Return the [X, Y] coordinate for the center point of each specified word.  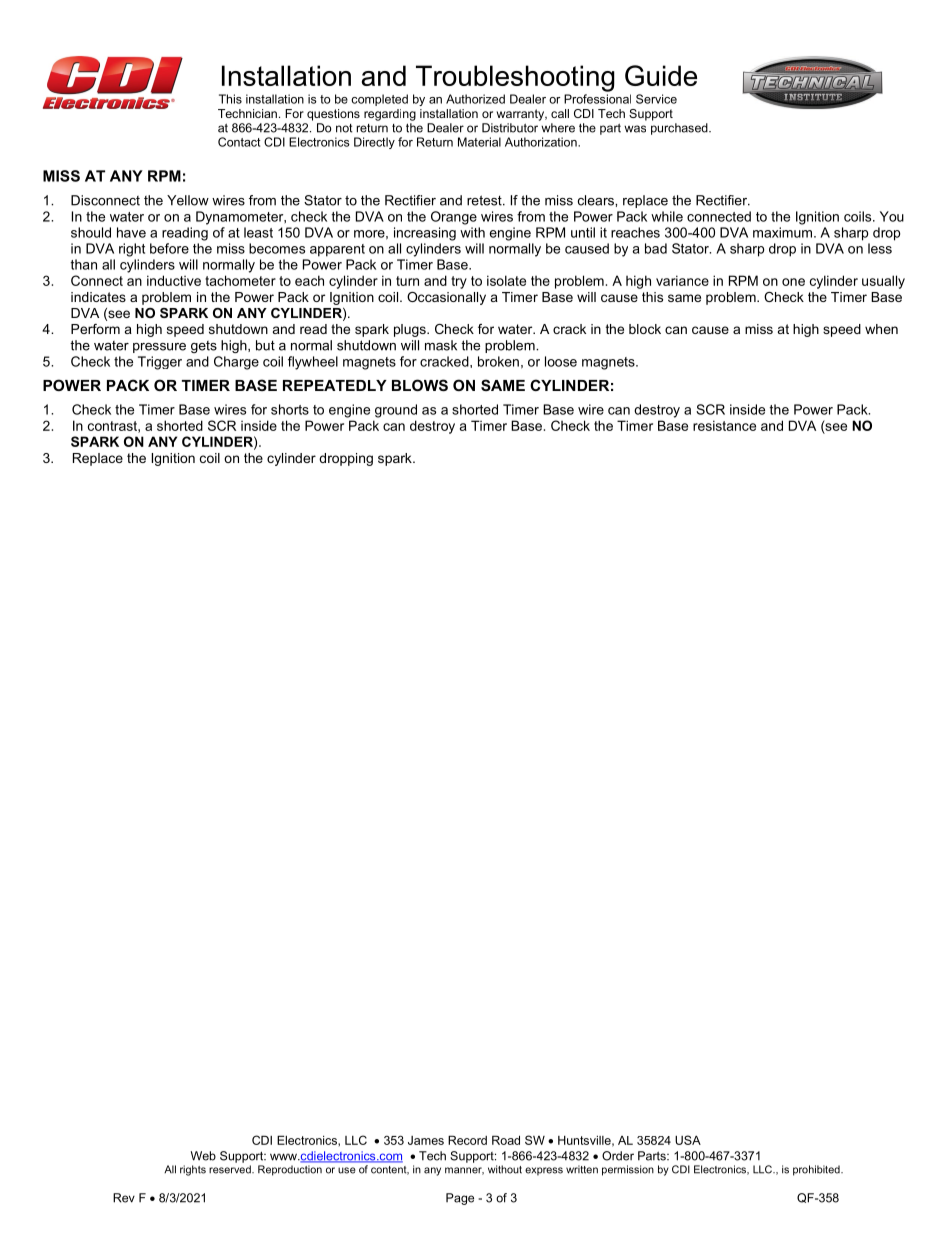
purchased [680, 129]
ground [396, 411]
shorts [290, 409]
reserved [231, 1169]
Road [506, 1140]
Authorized [475, 99]
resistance [724, 425]
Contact [239, 142]
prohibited [817, 1170]
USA [688, 1140]
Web [203, 1156]
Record [467, 1140]
